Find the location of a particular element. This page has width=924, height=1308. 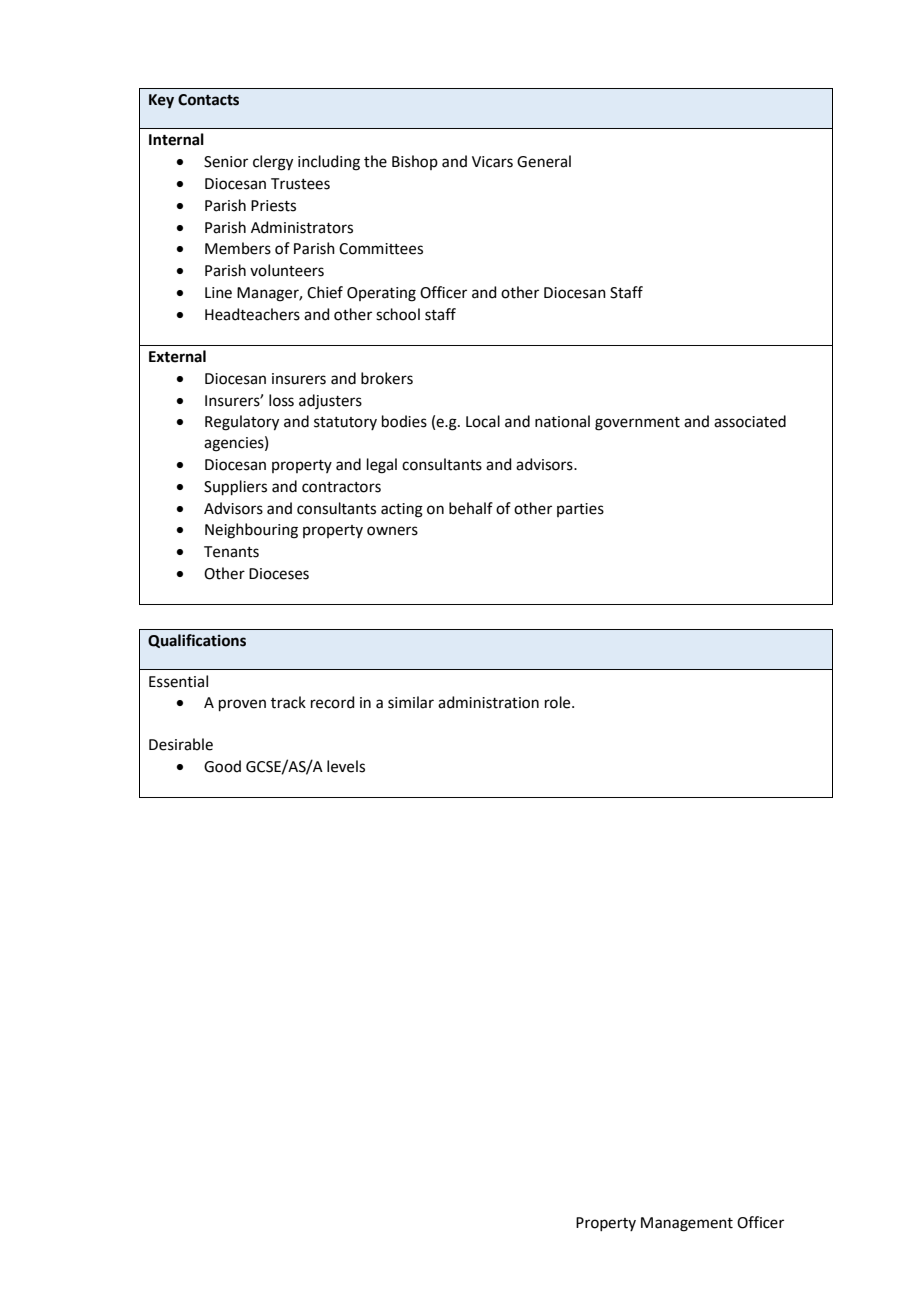

Vicars is located at coordinates (492, 162).
